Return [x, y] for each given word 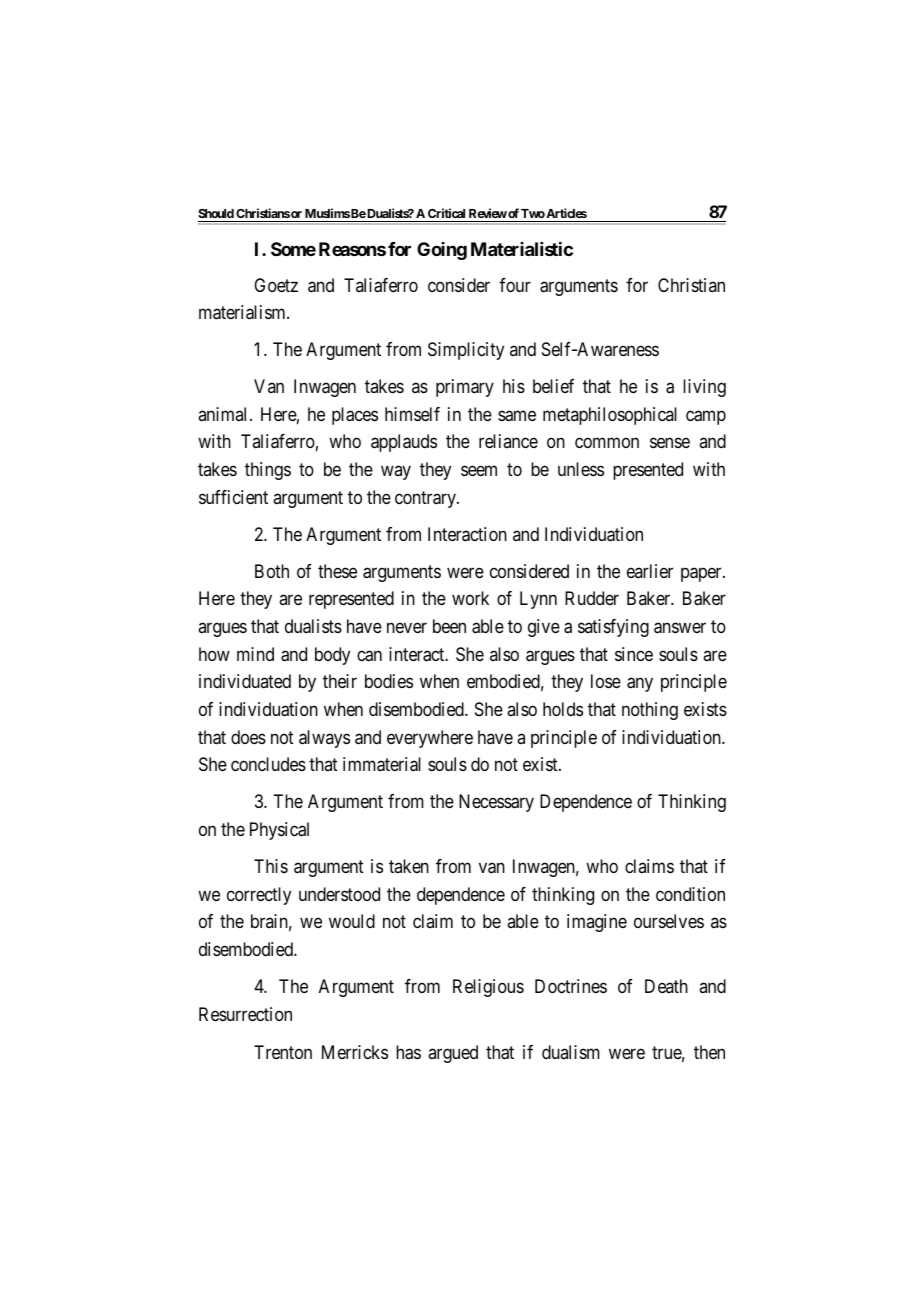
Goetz [276, 285]
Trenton [283, 1052]
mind [255, 654]
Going [442, 251]
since [634, 654]
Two [533, 213]
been [449, 626]
